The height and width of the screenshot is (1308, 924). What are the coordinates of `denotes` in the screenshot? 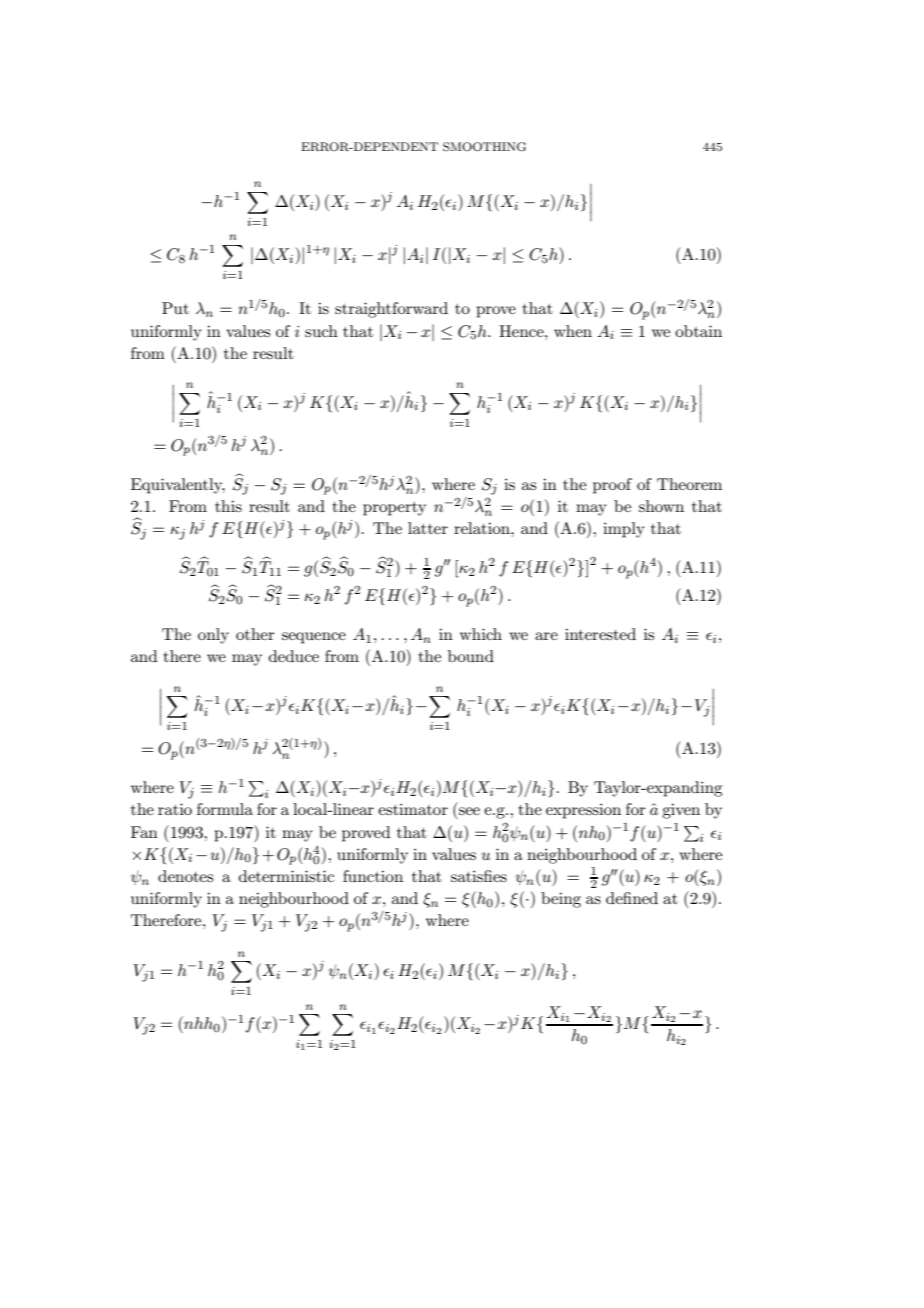 It's located at (185, 876).
